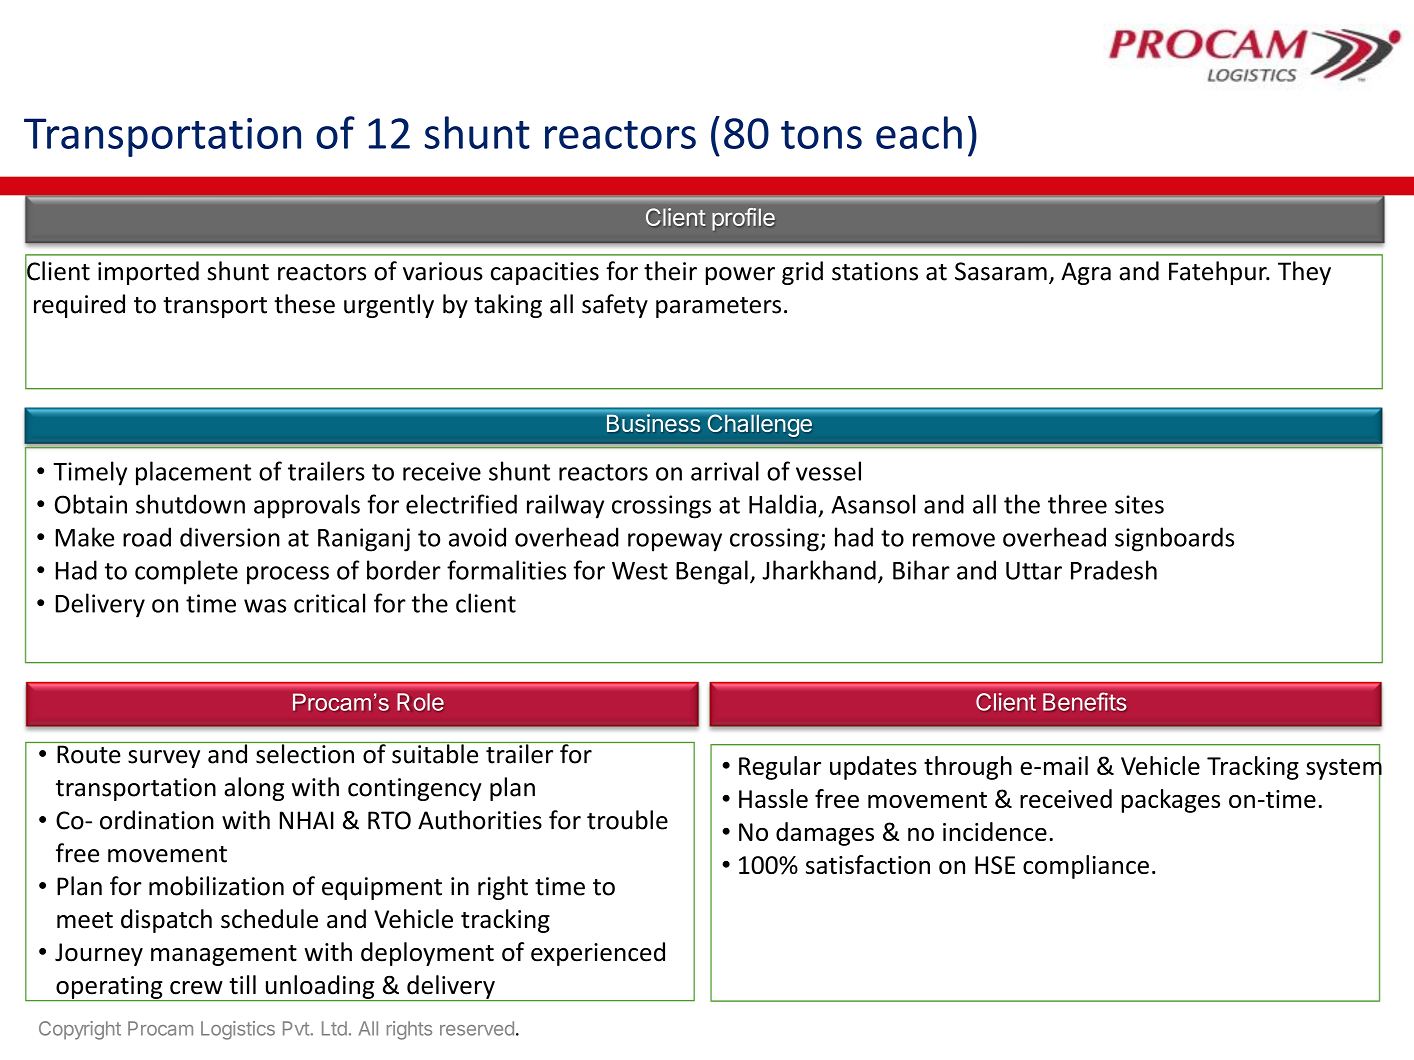 The width and height of the screenshot is (1414, 1060). What do you see at coordinates (1139, 504) in the screenshot?
I see `sites` at bounding box center [1139, 504].
